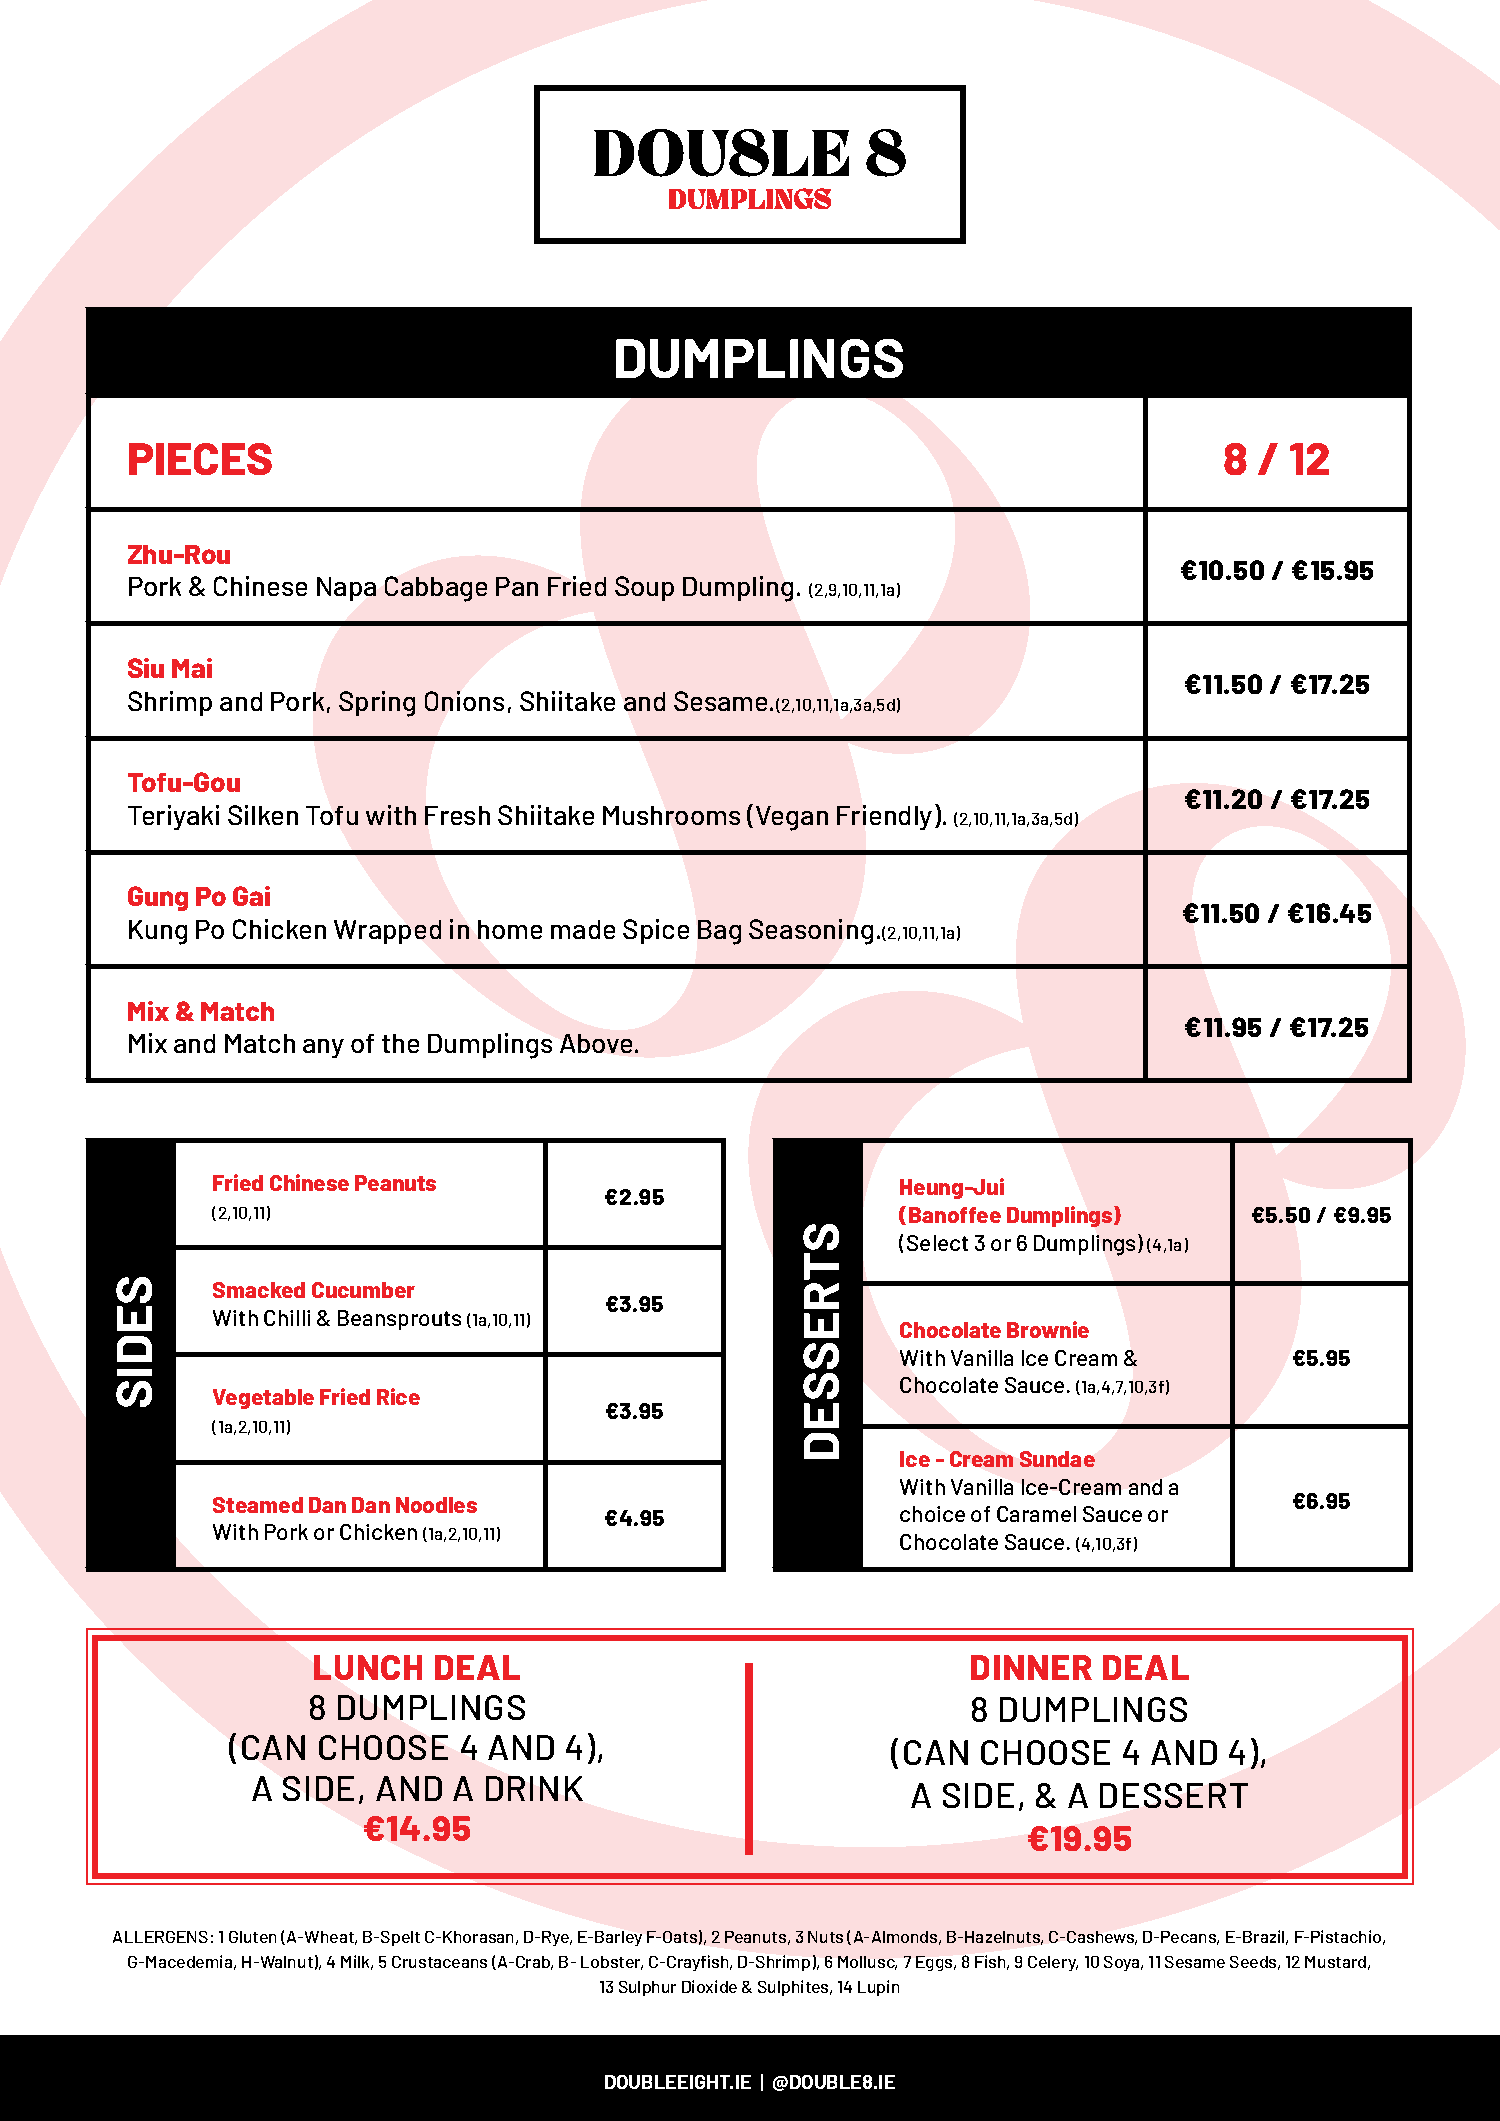 This screenshot has height=2121, width=1500. I want to click on Rice, so click(398, 1396).
